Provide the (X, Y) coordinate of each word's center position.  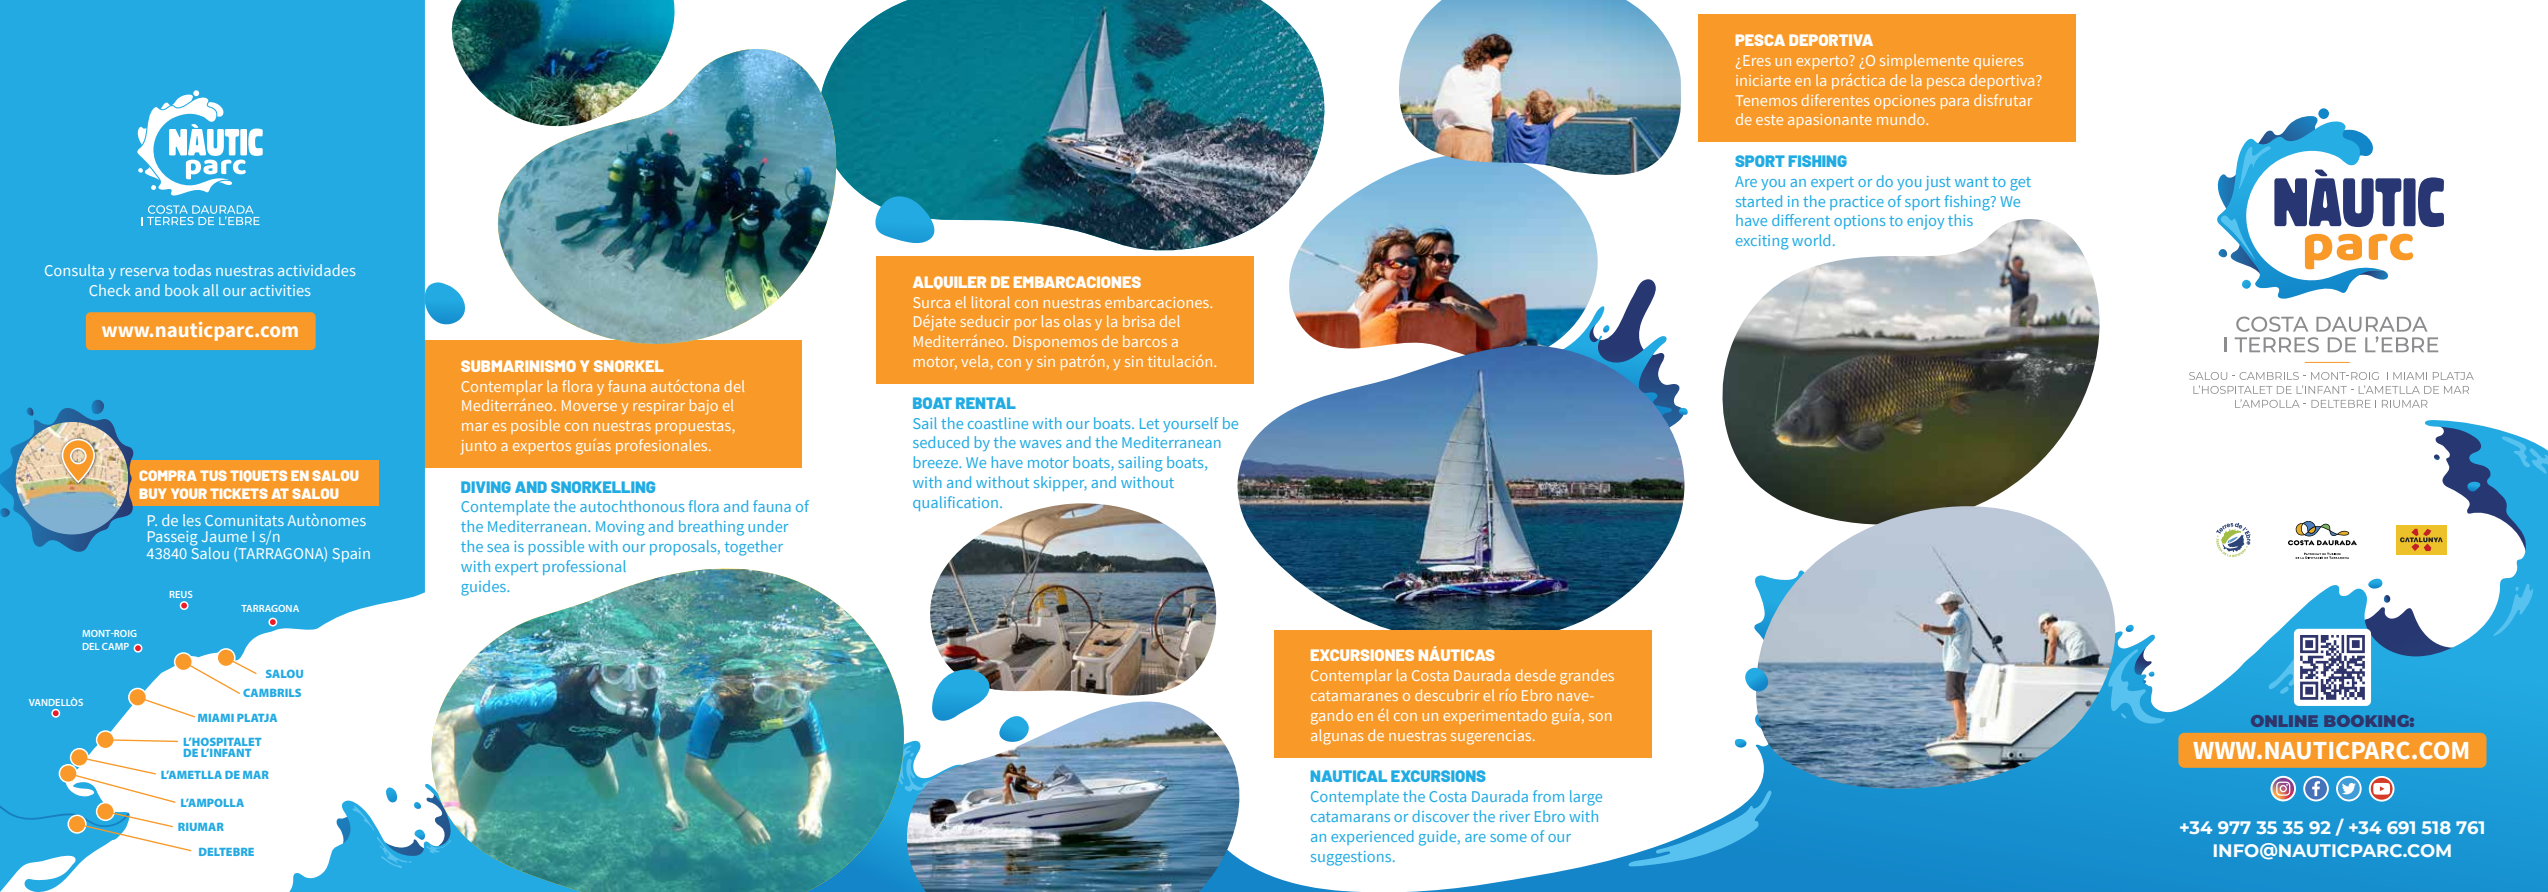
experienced (1372, 837)
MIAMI (216, 718)
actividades (316, 270)
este (1769, 120)
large (1586, 798)
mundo (1902, 119)
